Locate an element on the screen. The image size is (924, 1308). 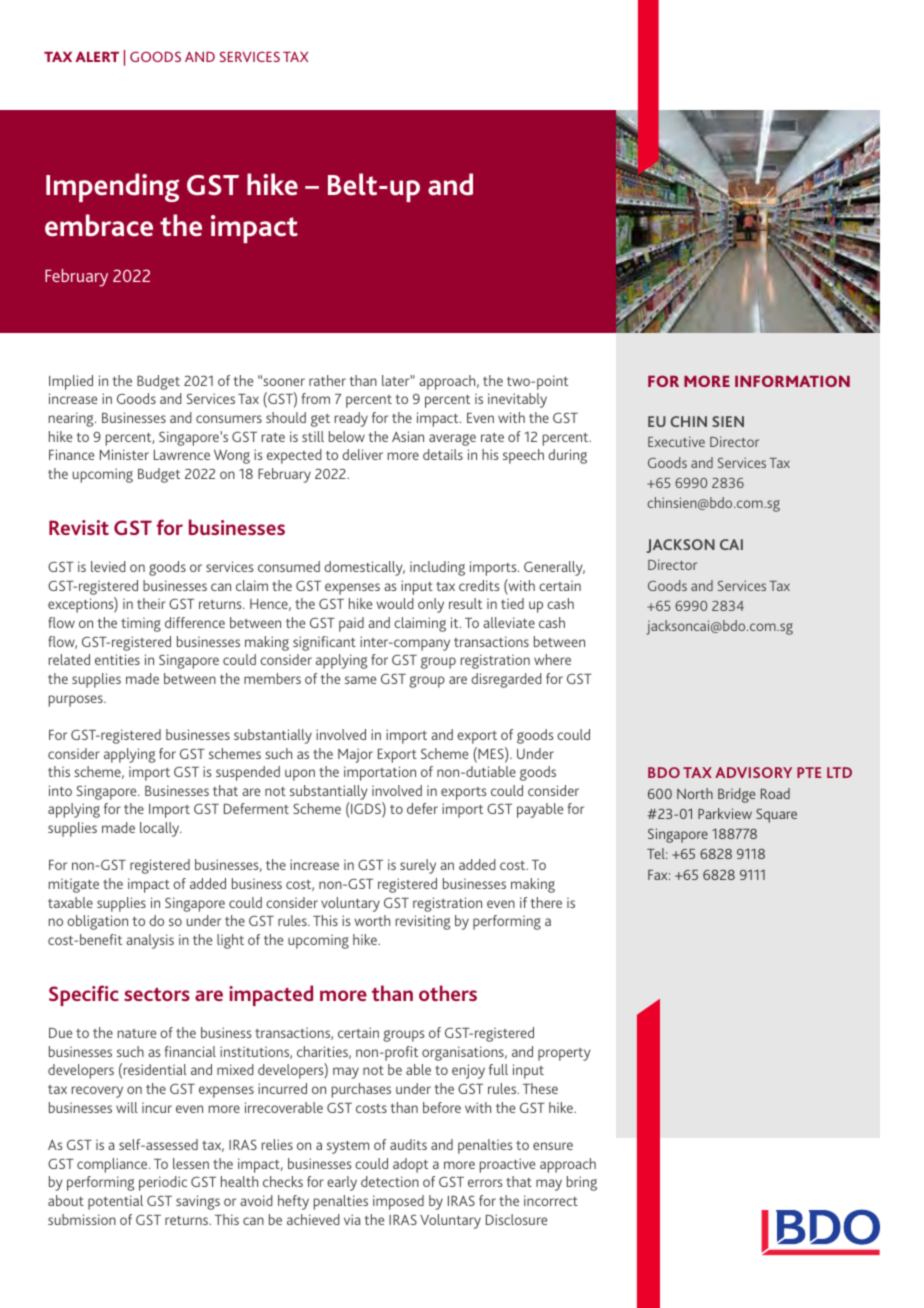
Executive is located at coordinates (676, 441).
